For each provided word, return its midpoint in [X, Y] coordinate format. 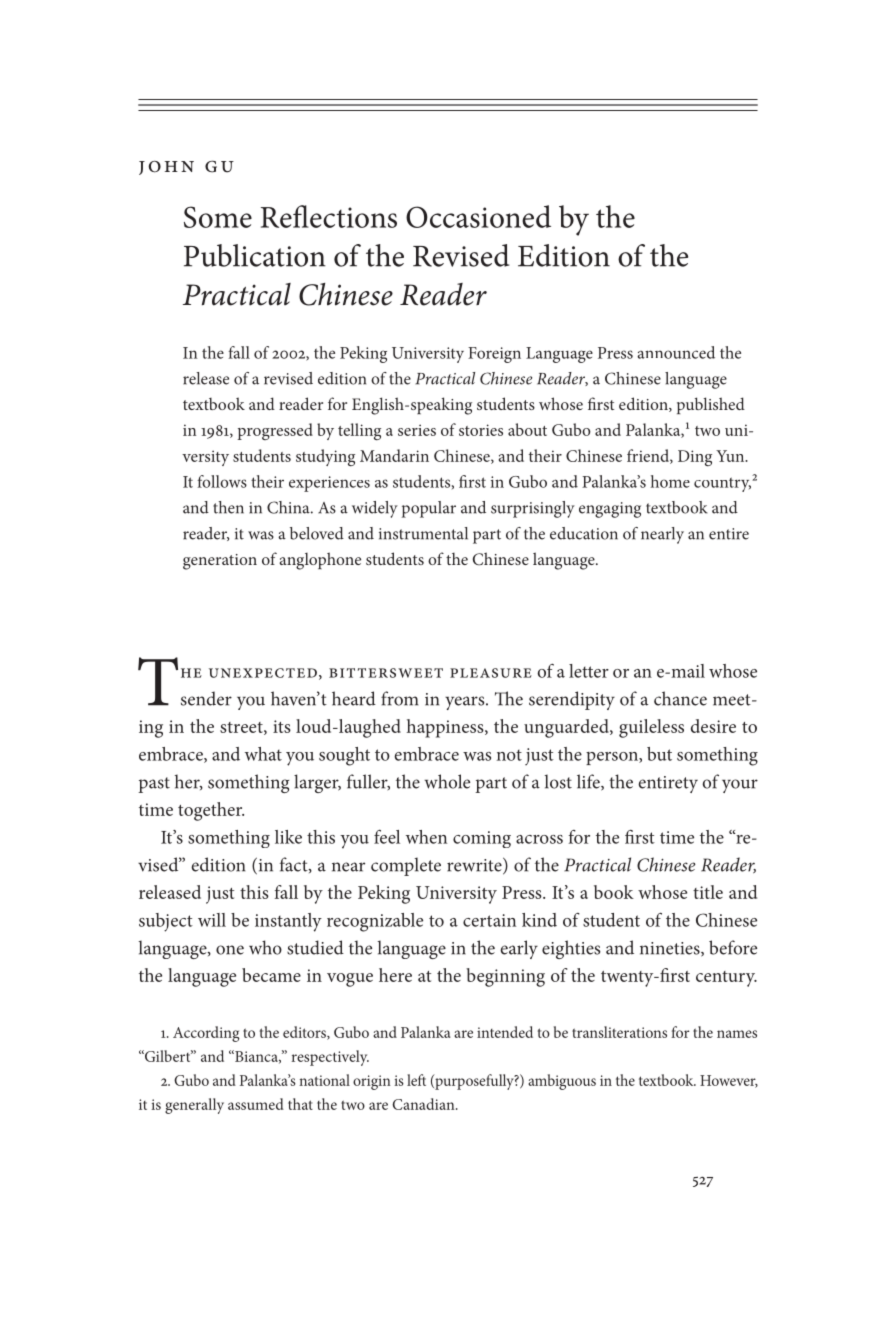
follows [222, 481]
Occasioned [478, 216]
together [211, 811]
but [659, 754]
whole [447, 781]
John [166, 168]
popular [429, 509]
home [670, 481]
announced [676, 352]
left [416, 1080]
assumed [256, 1104]
